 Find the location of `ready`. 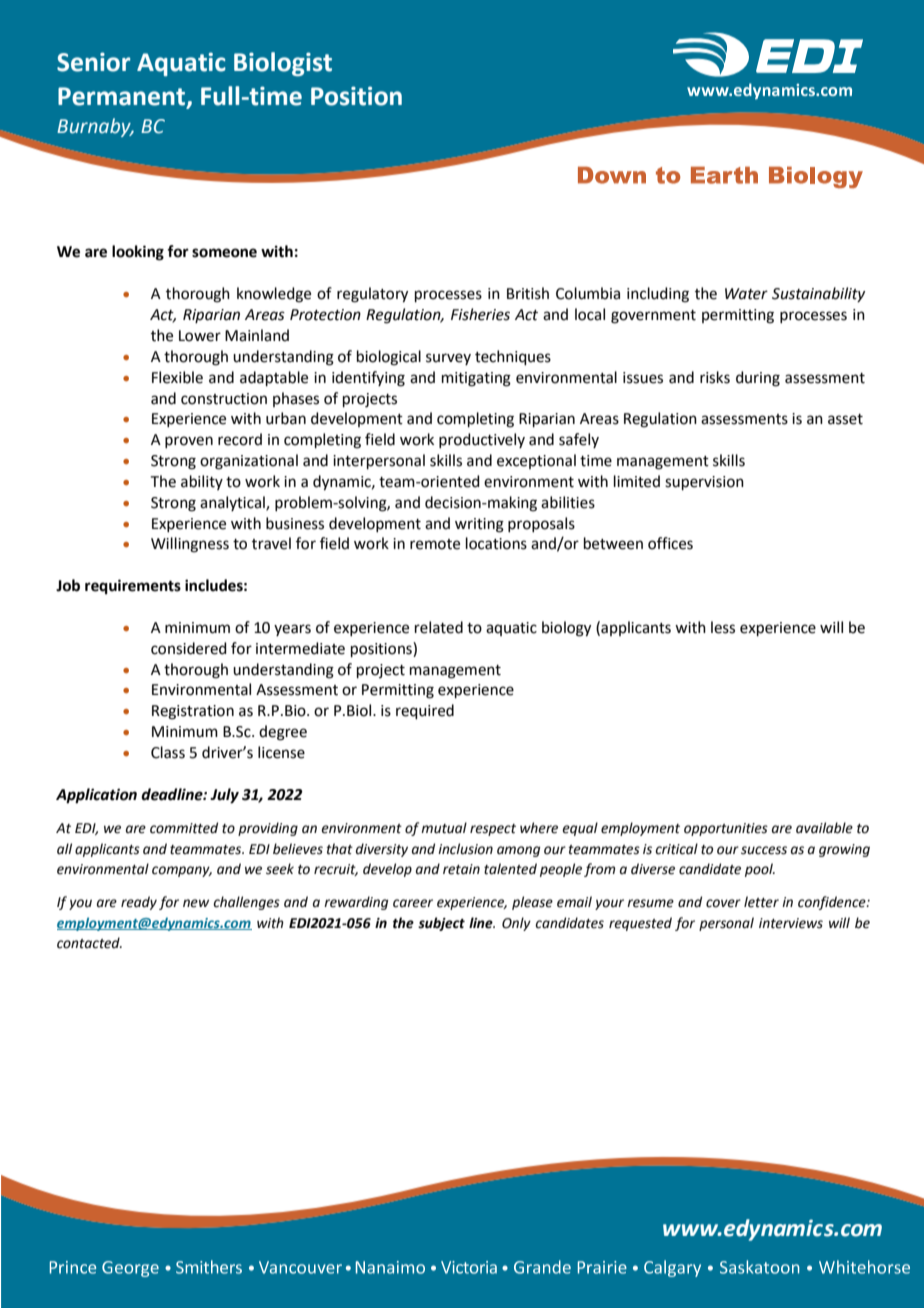

ready is located at coordinates (139, 903).
